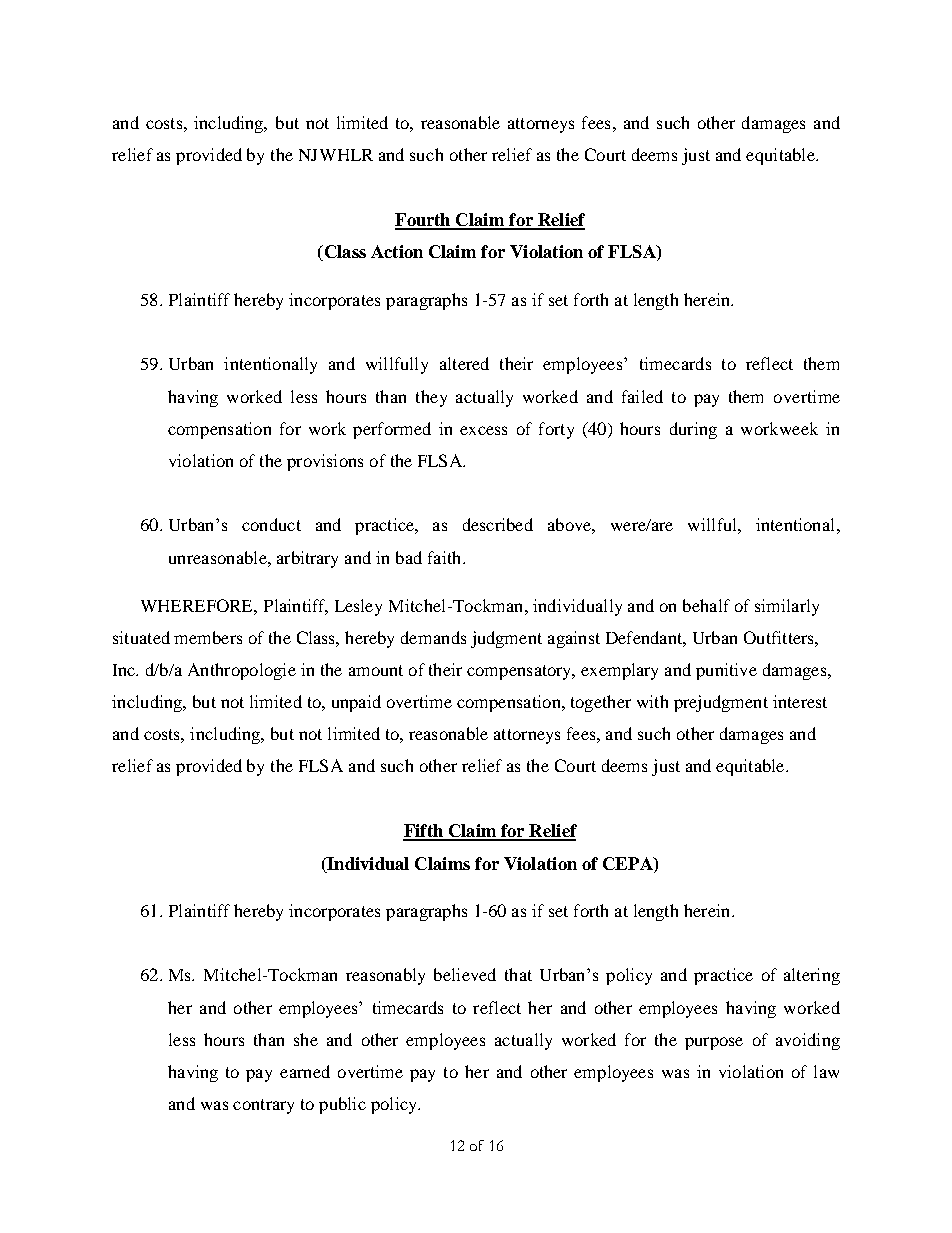  What do you see at coordinates (271, 524) in the screenshot?
I see `conduct` at bounding box center [271, 524].
